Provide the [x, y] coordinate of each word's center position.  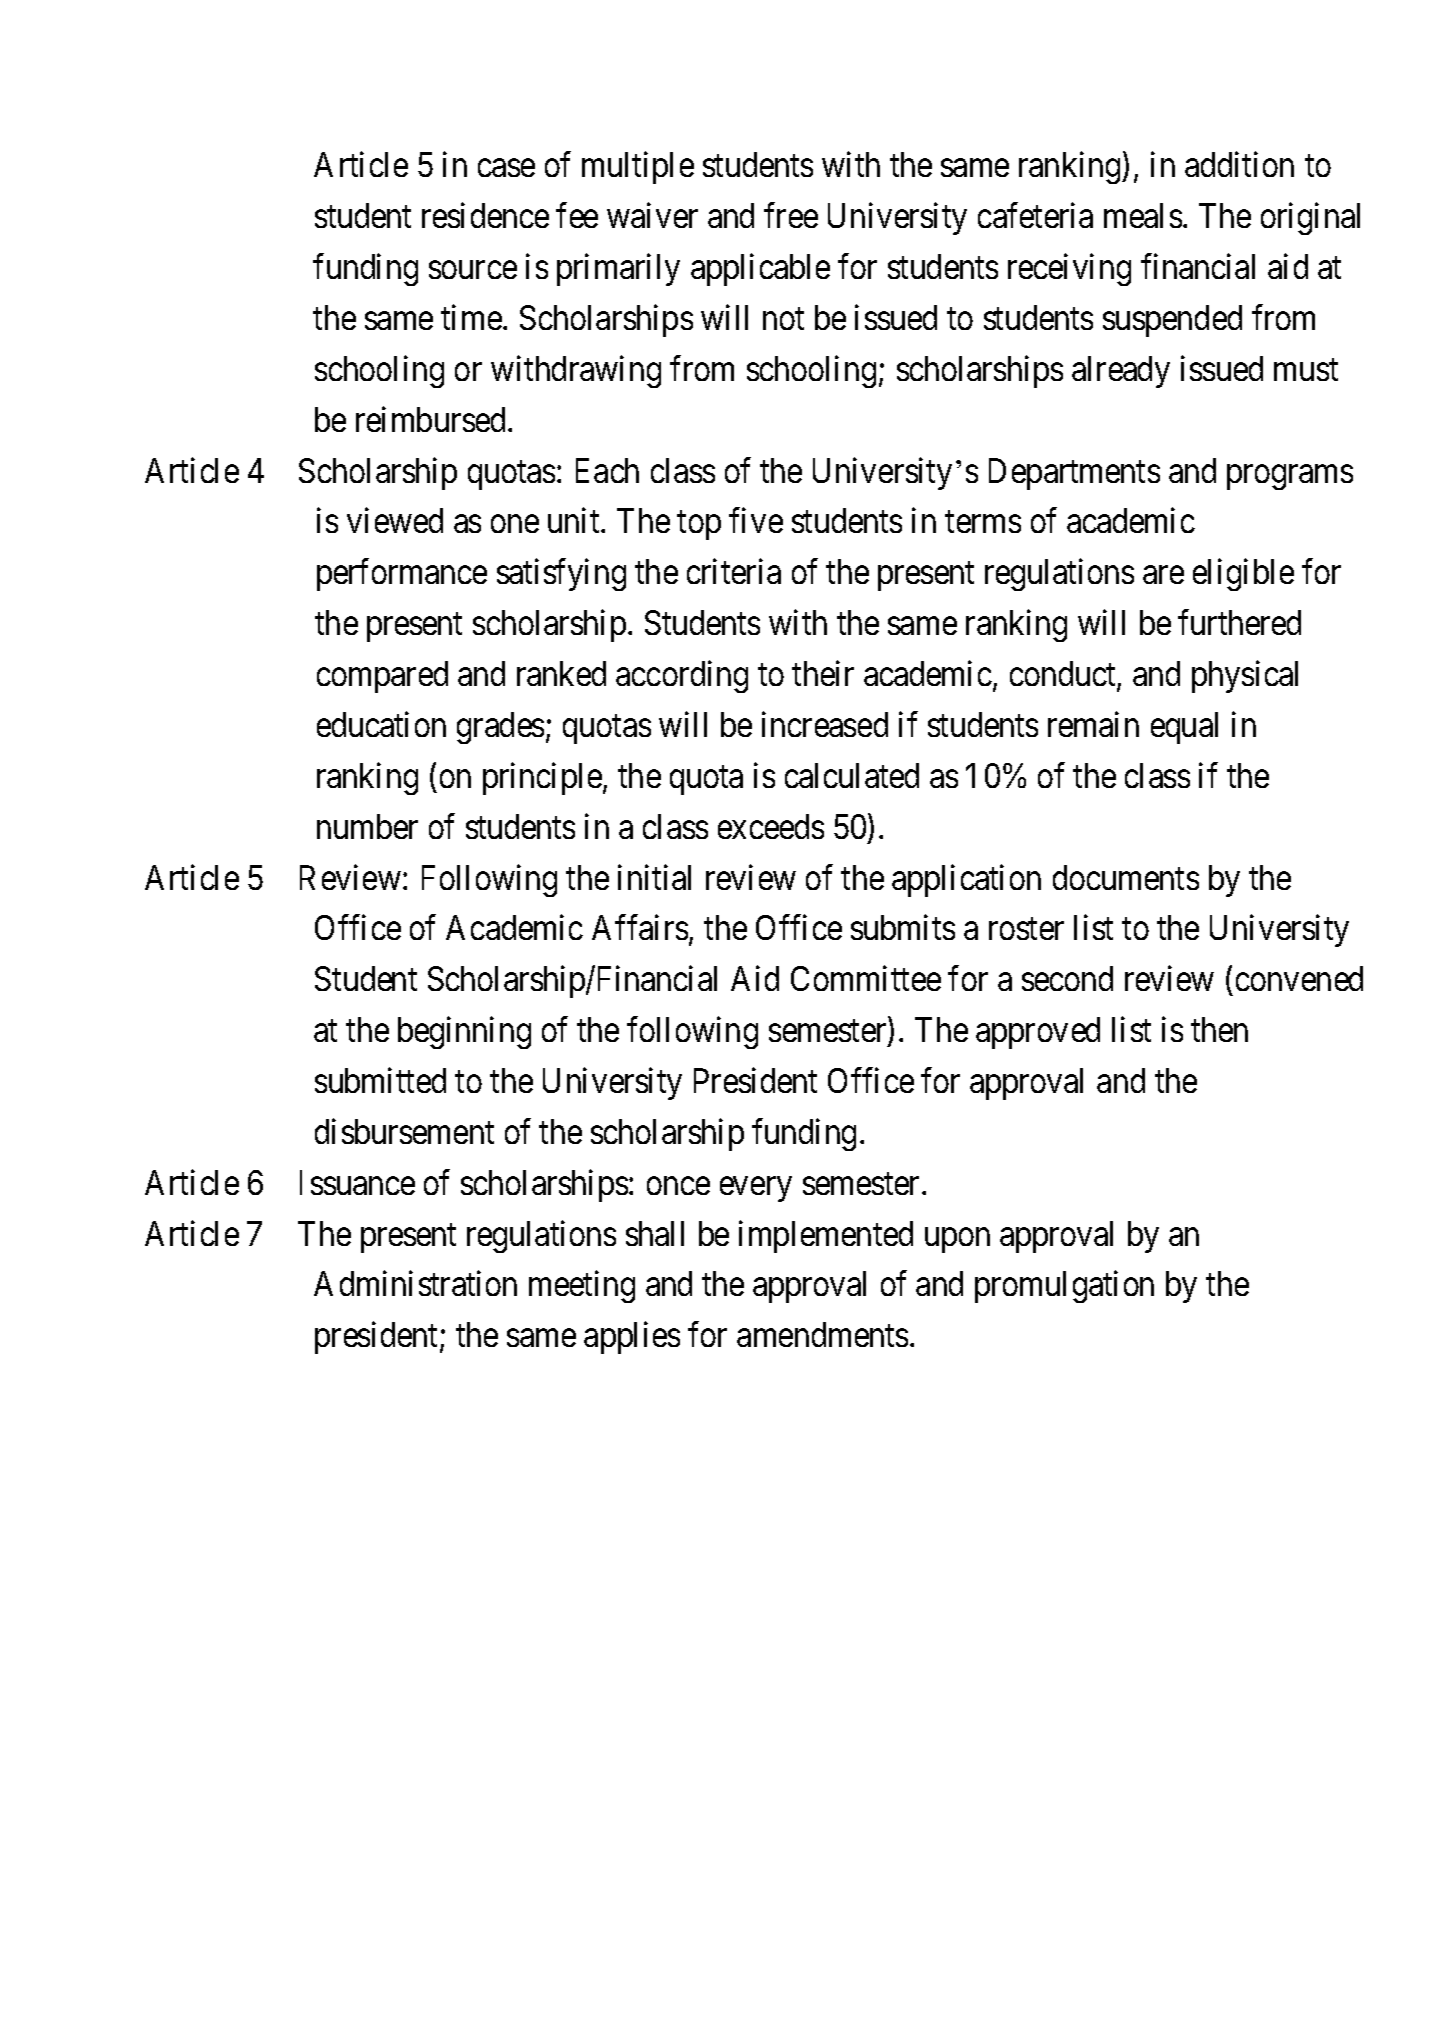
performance [402, 575]
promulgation [1064, 1287]
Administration [415, 1283]
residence [485, 215]
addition [1239, 164]
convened [1299, 978]
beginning [464, 1033]
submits [903, 927]
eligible [1243, 575]
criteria [734, 571]
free [791, 215]
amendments [822, 1334]
